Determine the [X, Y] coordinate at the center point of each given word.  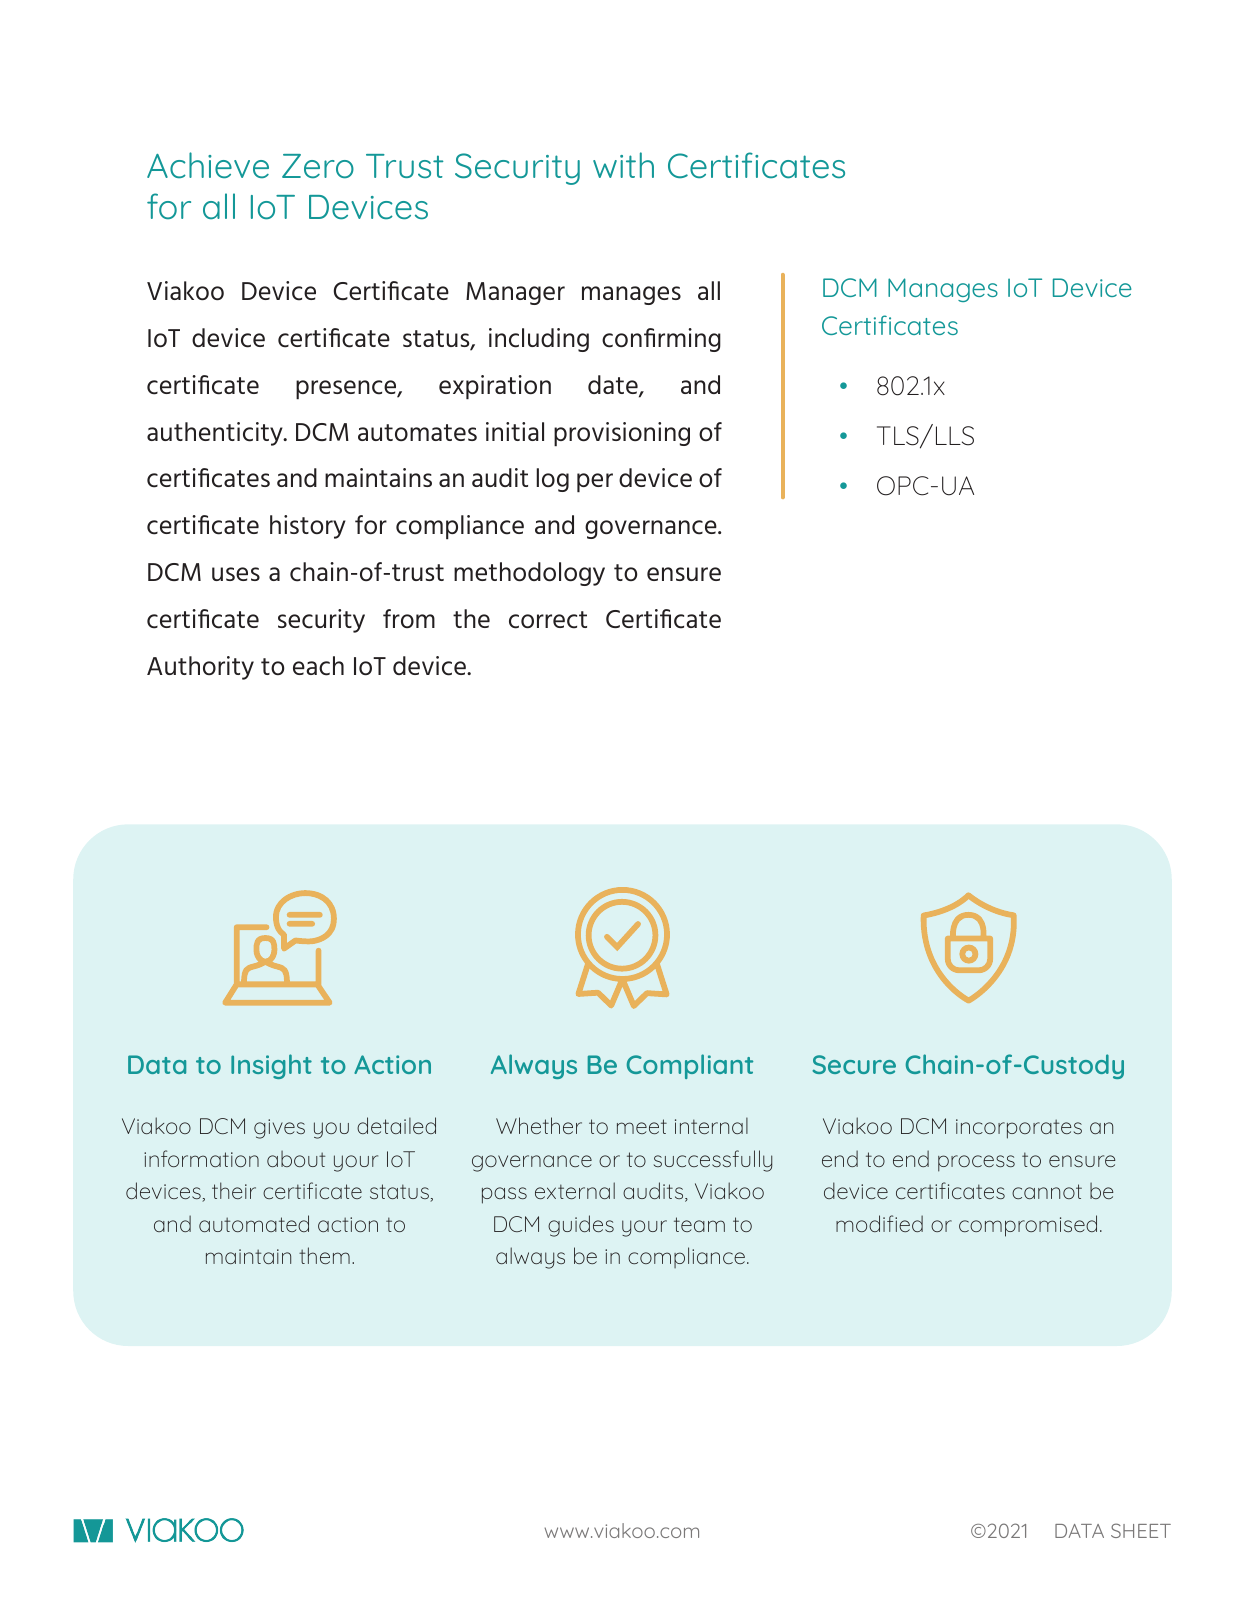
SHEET [1141, 1530]
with [623, 165]
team [699, 1224]
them [324, 1255]
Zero [318, 166]
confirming [661, 340]
